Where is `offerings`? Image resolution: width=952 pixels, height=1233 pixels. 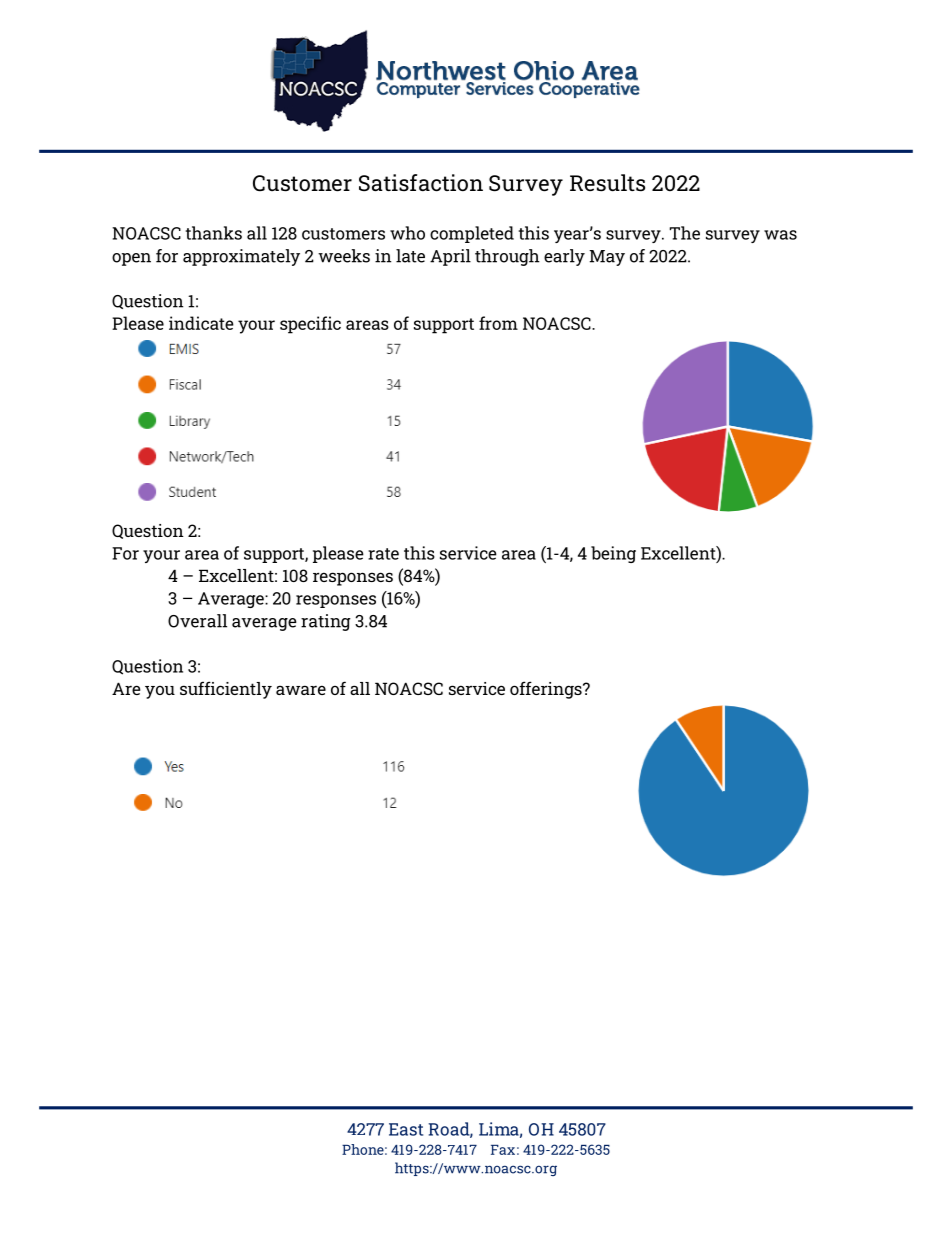 offerings is located at coordinates (547, 690).
